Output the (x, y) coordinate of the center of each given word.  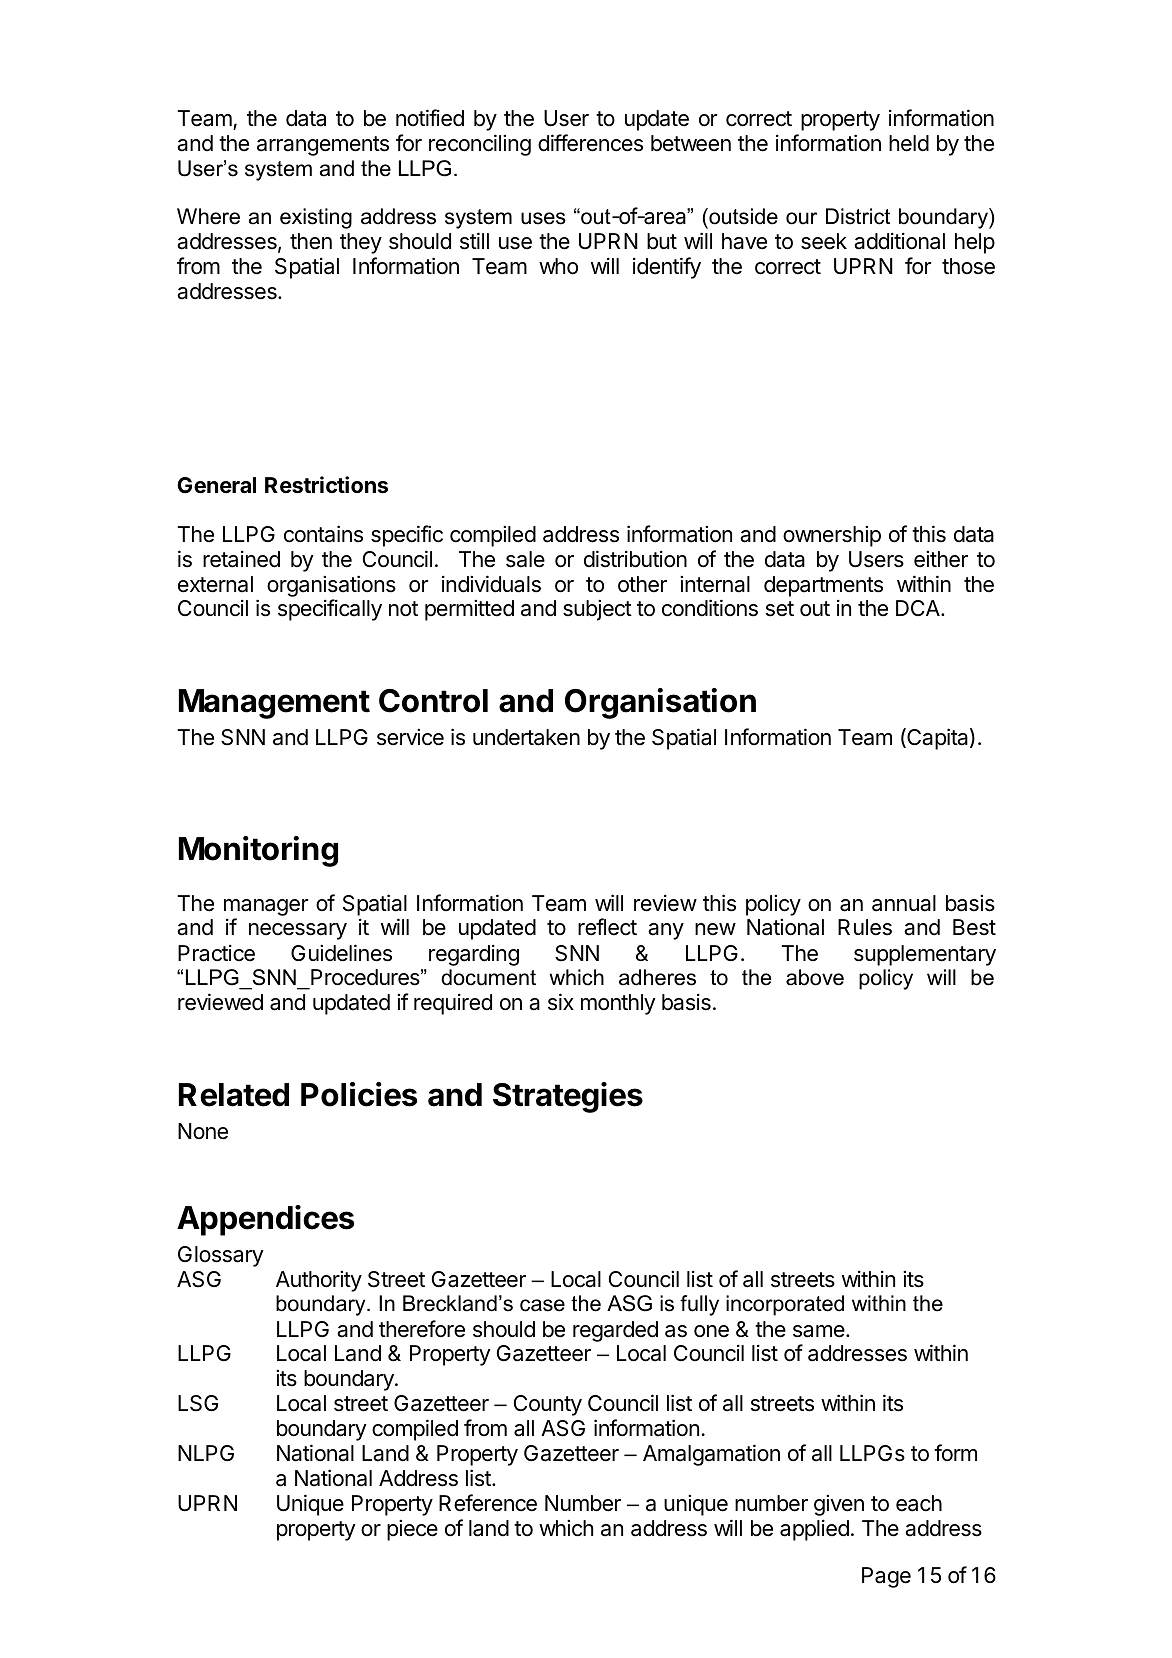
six (561, 1002)
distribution (635, 559)
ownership (832, 536)
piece (412, 1530)
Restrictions (326, 485)
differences (590, 143)
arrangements (323, 146)
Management (274, 704)
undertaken (526, 737)
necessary (298, 931)
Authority (319, 1281)
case (542, 1305)
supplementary (925, 955)
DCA (919, 608)
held (909, 143)
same (820, 1331)
